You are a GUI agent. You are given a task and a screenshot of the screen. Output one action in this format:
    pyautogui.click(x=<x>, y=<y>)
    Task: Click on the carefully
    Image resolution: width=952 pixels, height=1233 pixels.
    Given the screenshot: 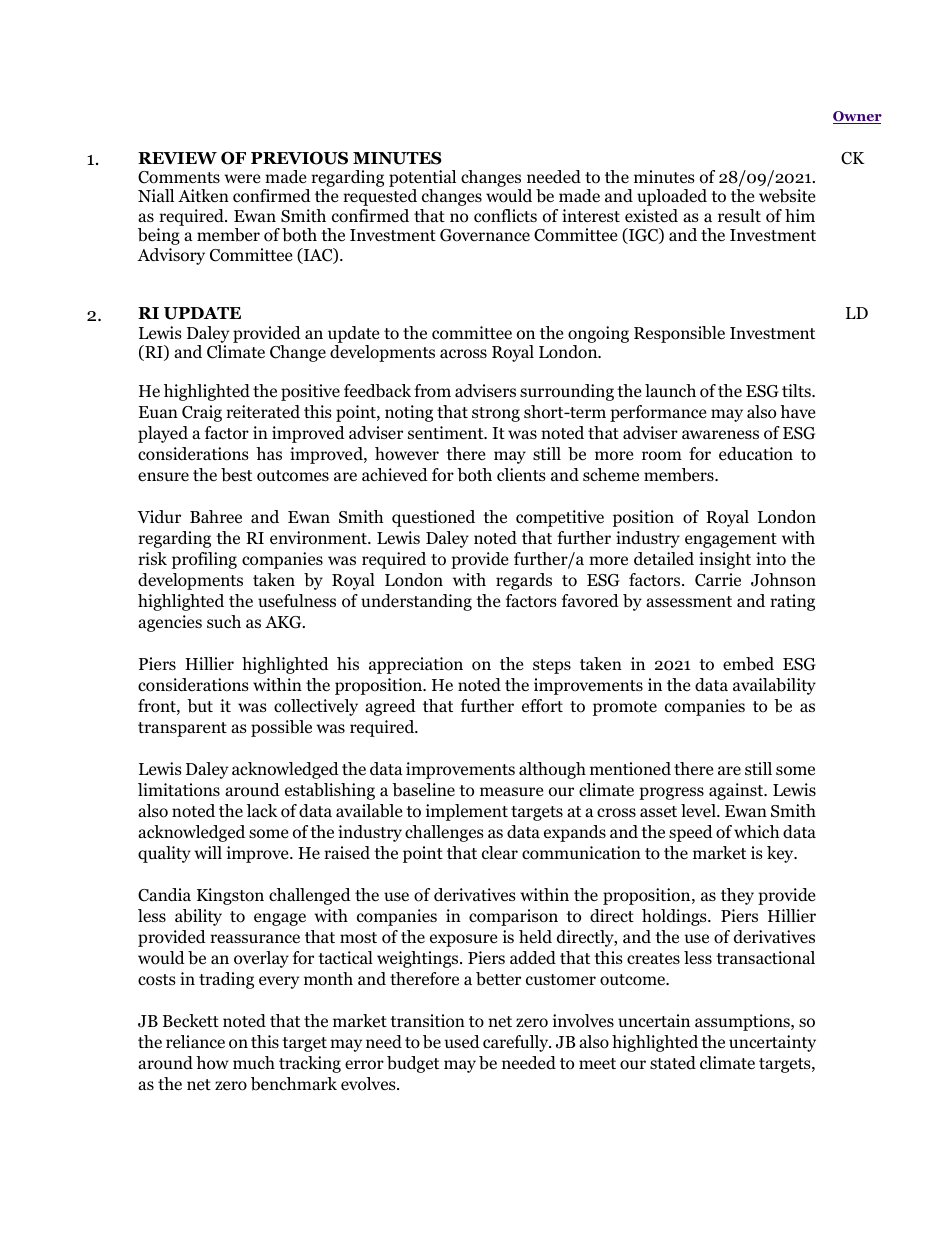 What is the action you would take?
    pyautogui.click(x=517, y=1043)
